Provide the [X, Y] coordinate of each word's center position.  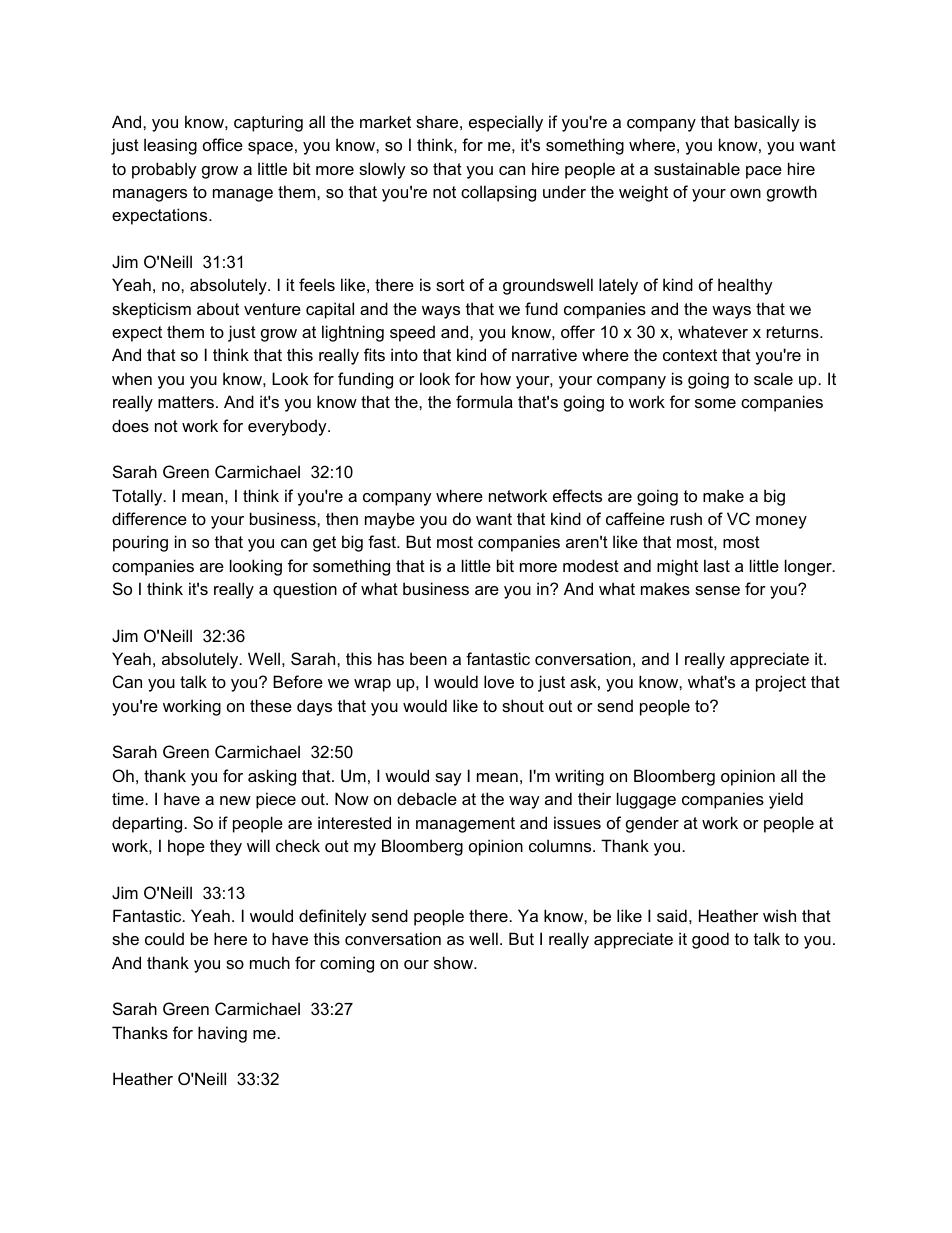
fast [383, 541]
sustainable [697, 168]
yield [786, 800]
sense [717, 590]
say [448, 779]
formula [484, 401]
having [222, 1034]
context [690, 355]
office [223, 144]
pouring [140, 543]
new [235, 800]
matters [186, 402]
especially [506, 123]
